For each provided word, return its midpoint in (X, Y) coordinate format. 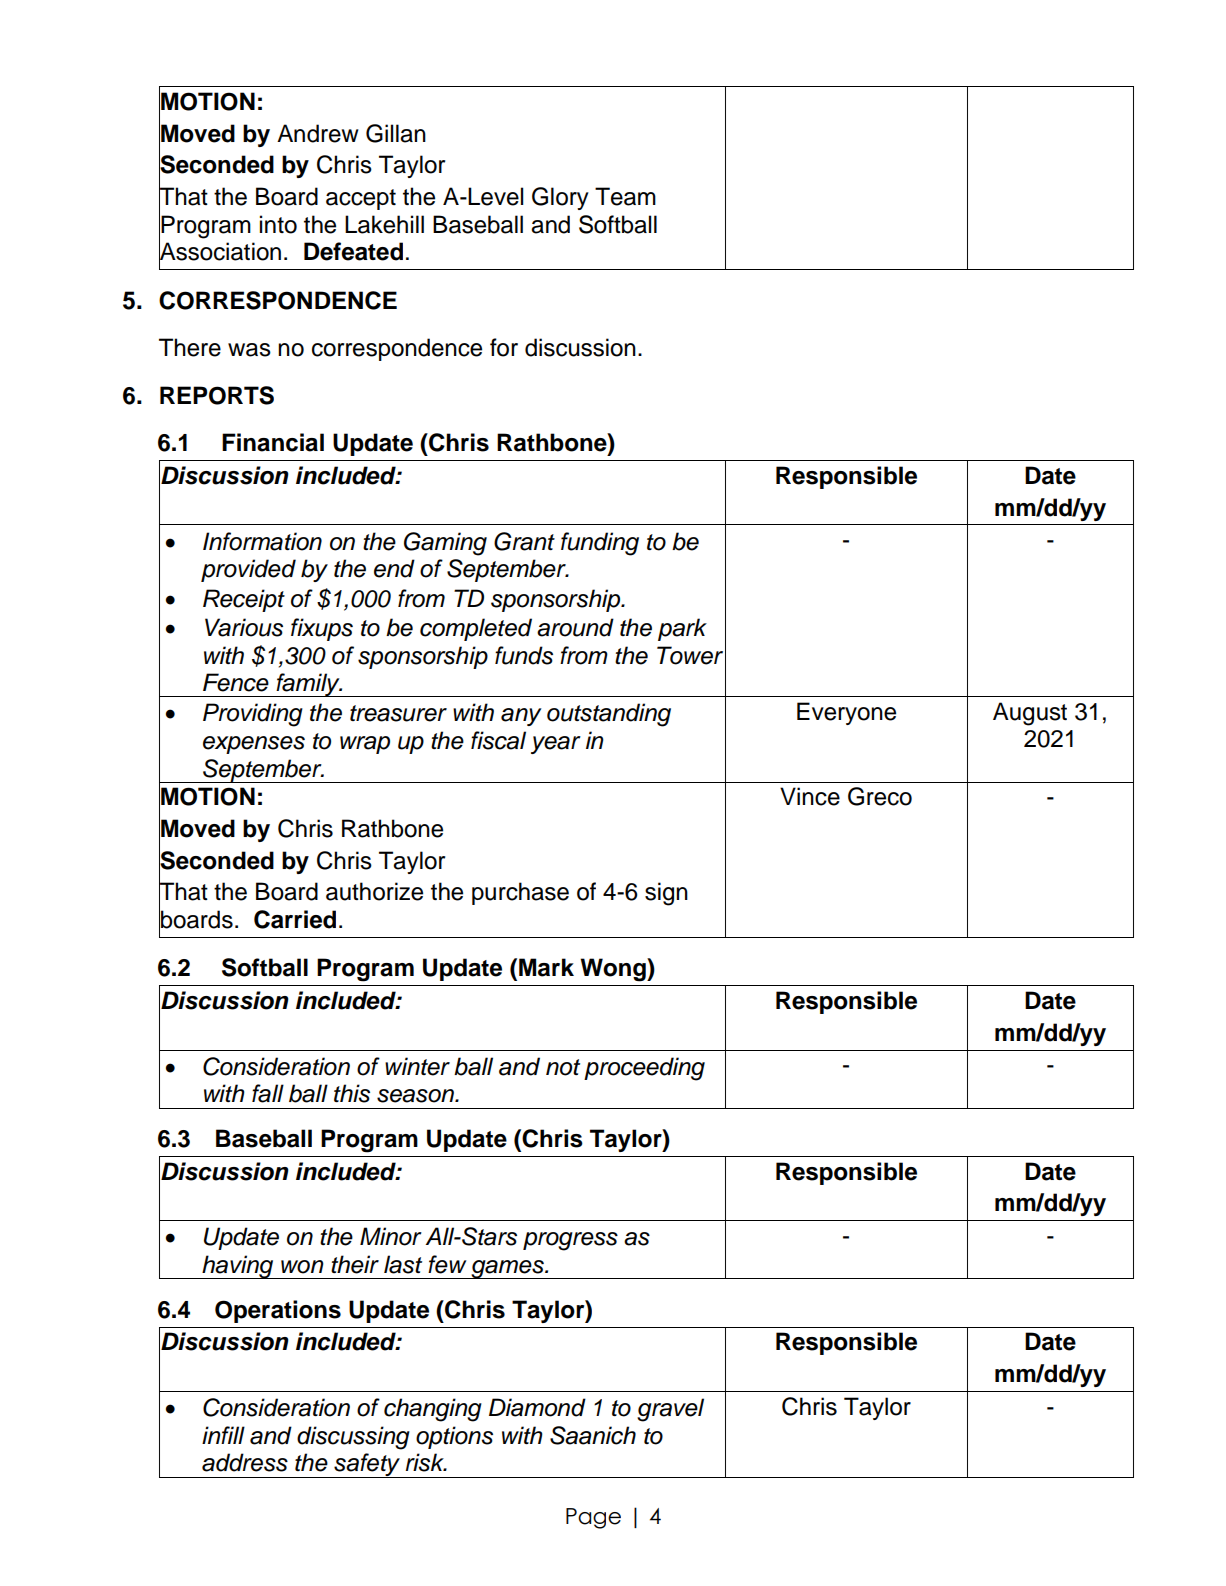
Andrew (318, 133)
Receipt (244, 600)
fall (268, 1093)
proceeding (644, 1069)
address (245, 1462)
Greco (880, 796)
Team (625, 196)
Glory (560, 198)
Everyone (846, 713)
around (575, 627)
